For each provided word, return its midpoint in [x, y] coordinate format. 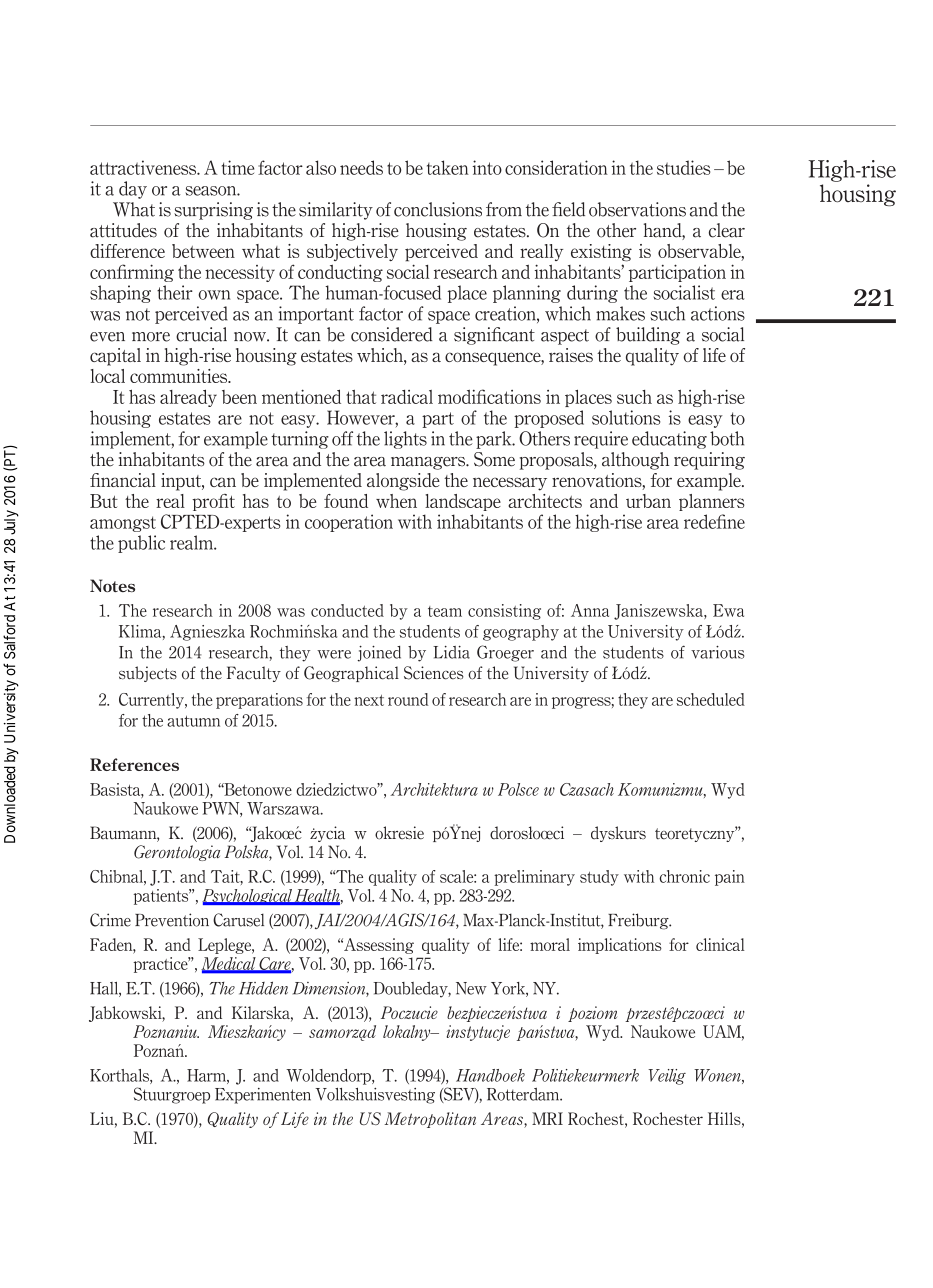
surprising [213, 211]
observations [637, 209]
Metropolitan [430, 1120]
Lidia [451, 652]
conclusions [438, 209]
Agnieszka [207, 633]
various [717, 652]
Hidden [263, 988]
